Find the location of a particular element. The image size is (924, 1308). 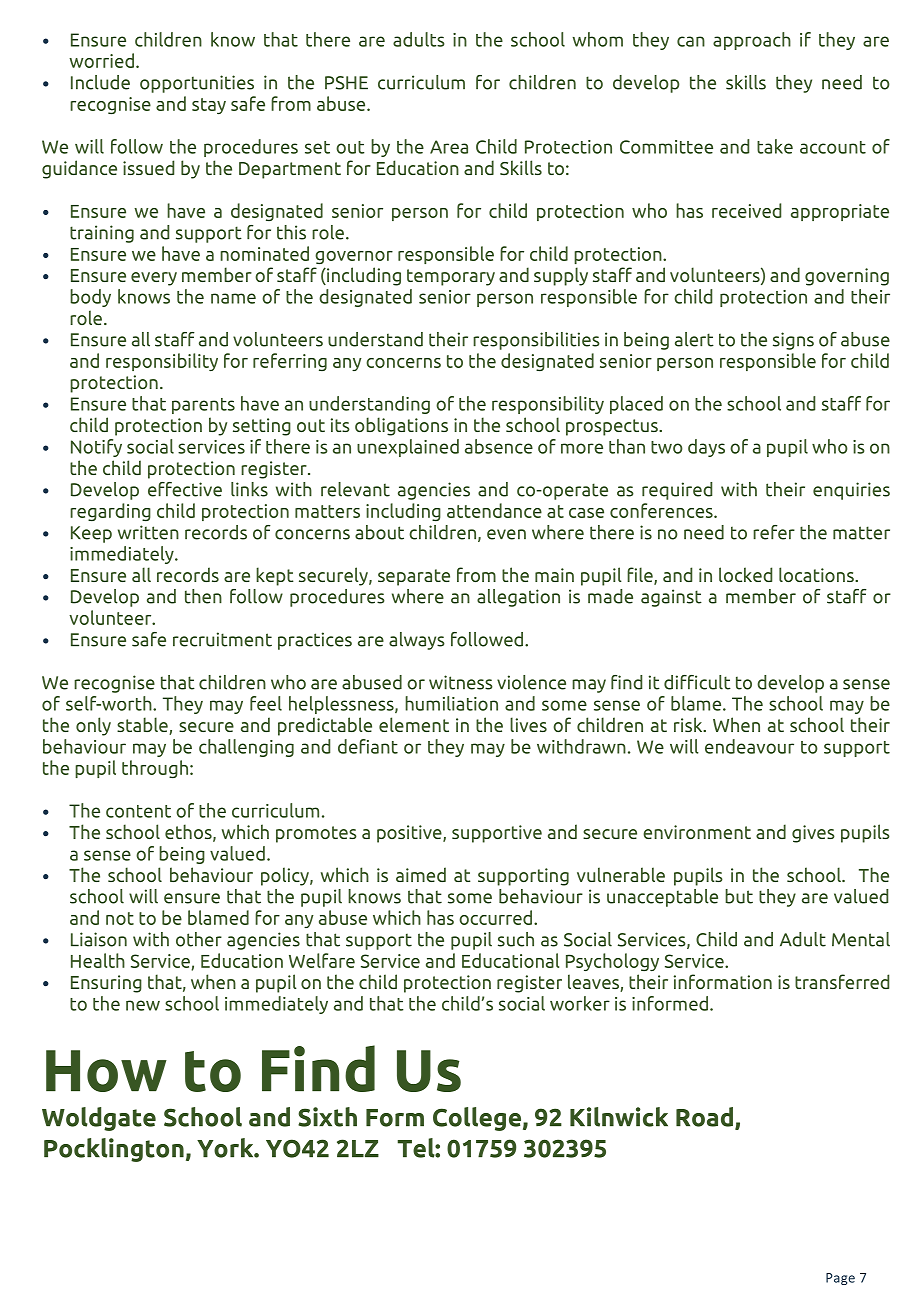

opportunities is located at coordinates (197, 84).
